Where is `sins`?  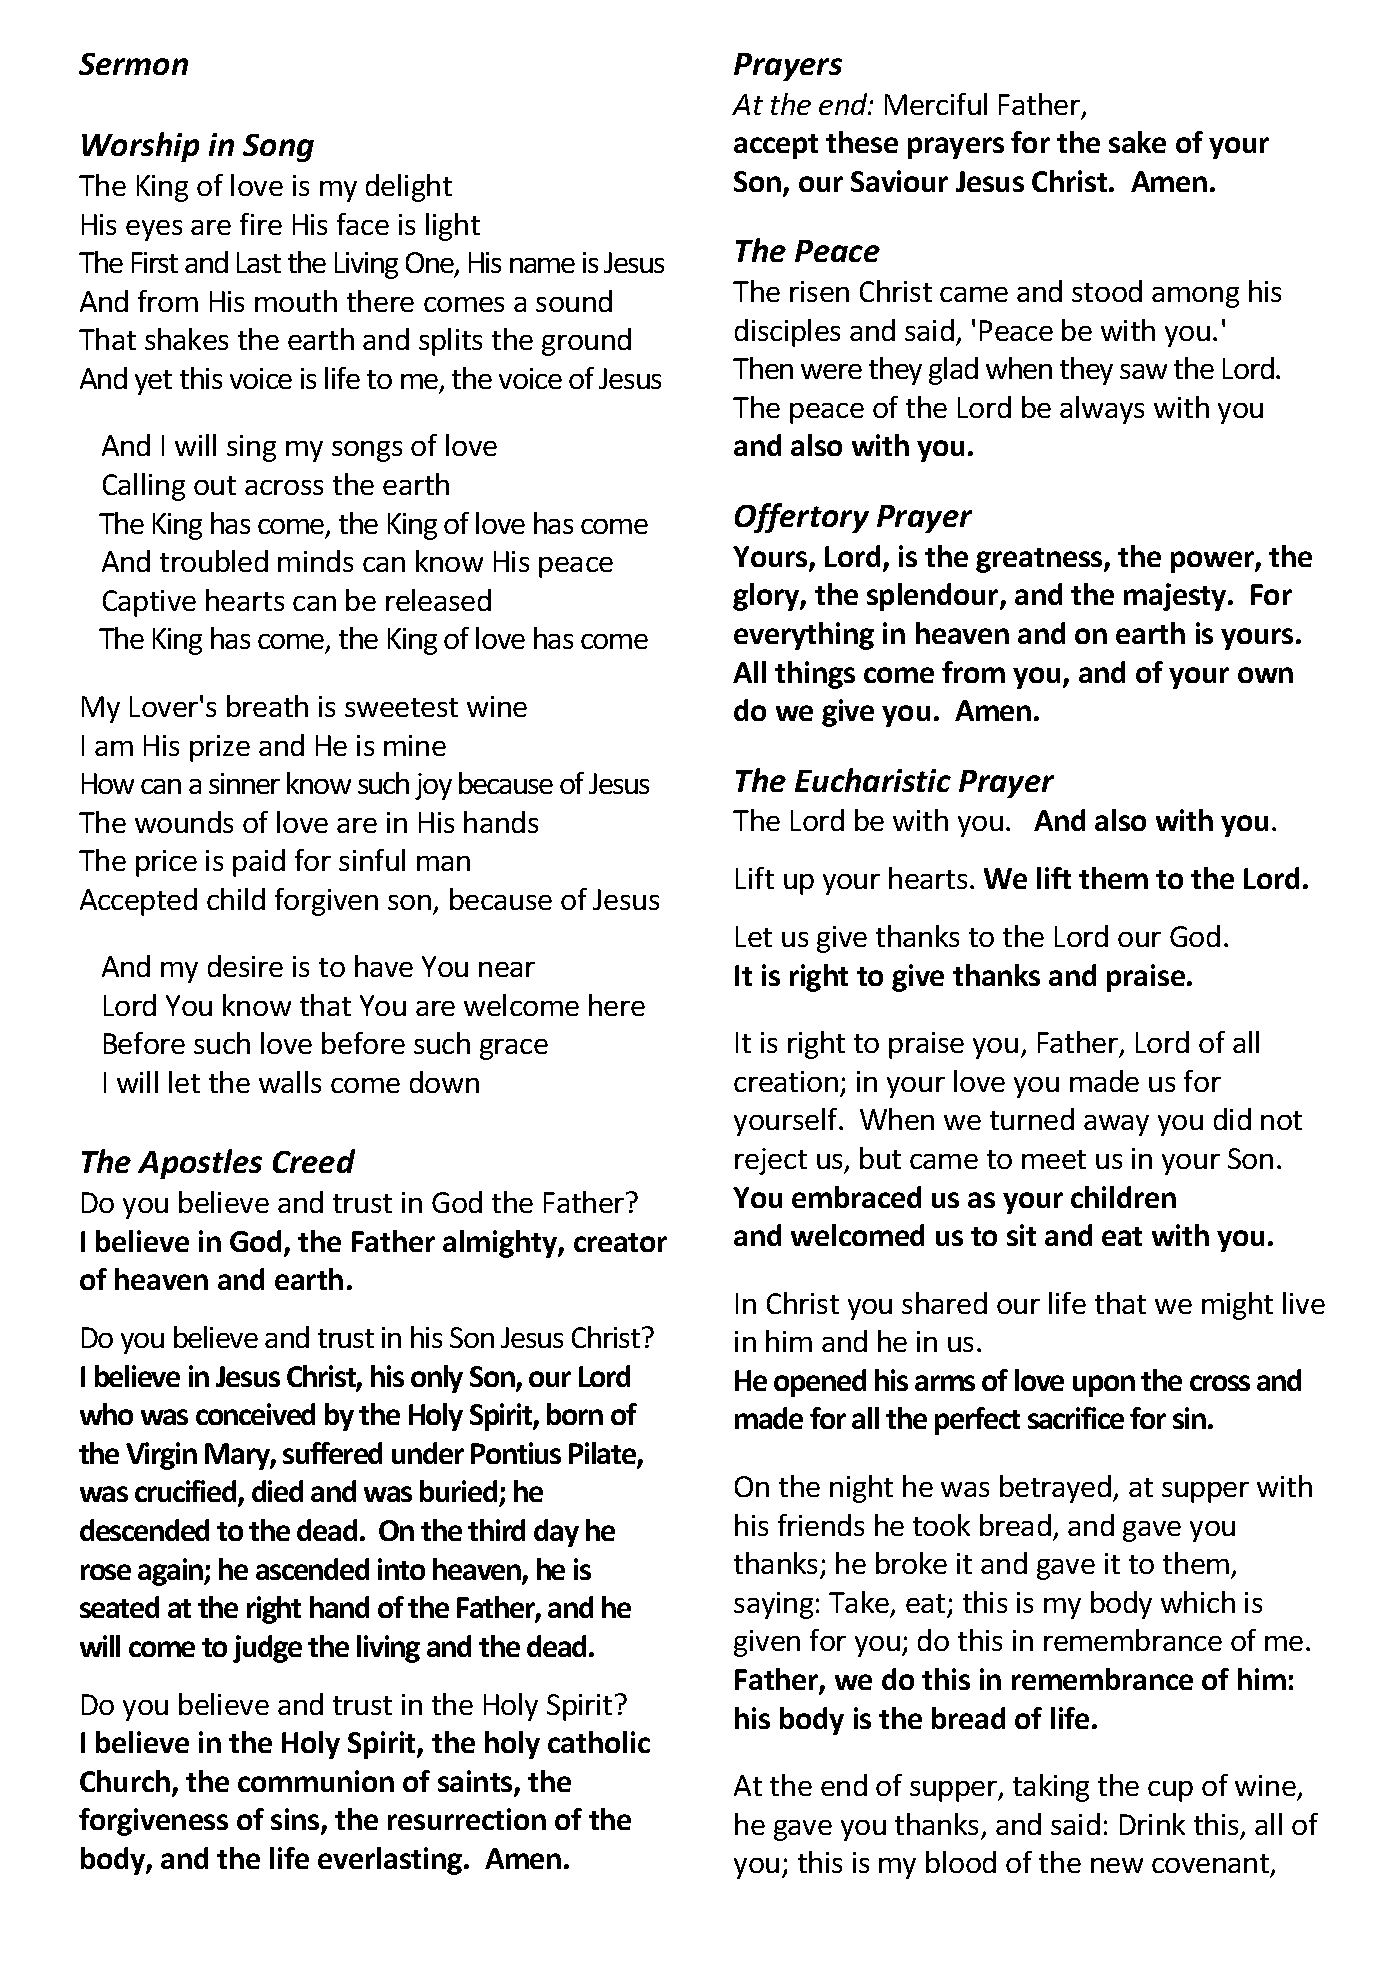 sins is located at coordinates (296, 1821).
